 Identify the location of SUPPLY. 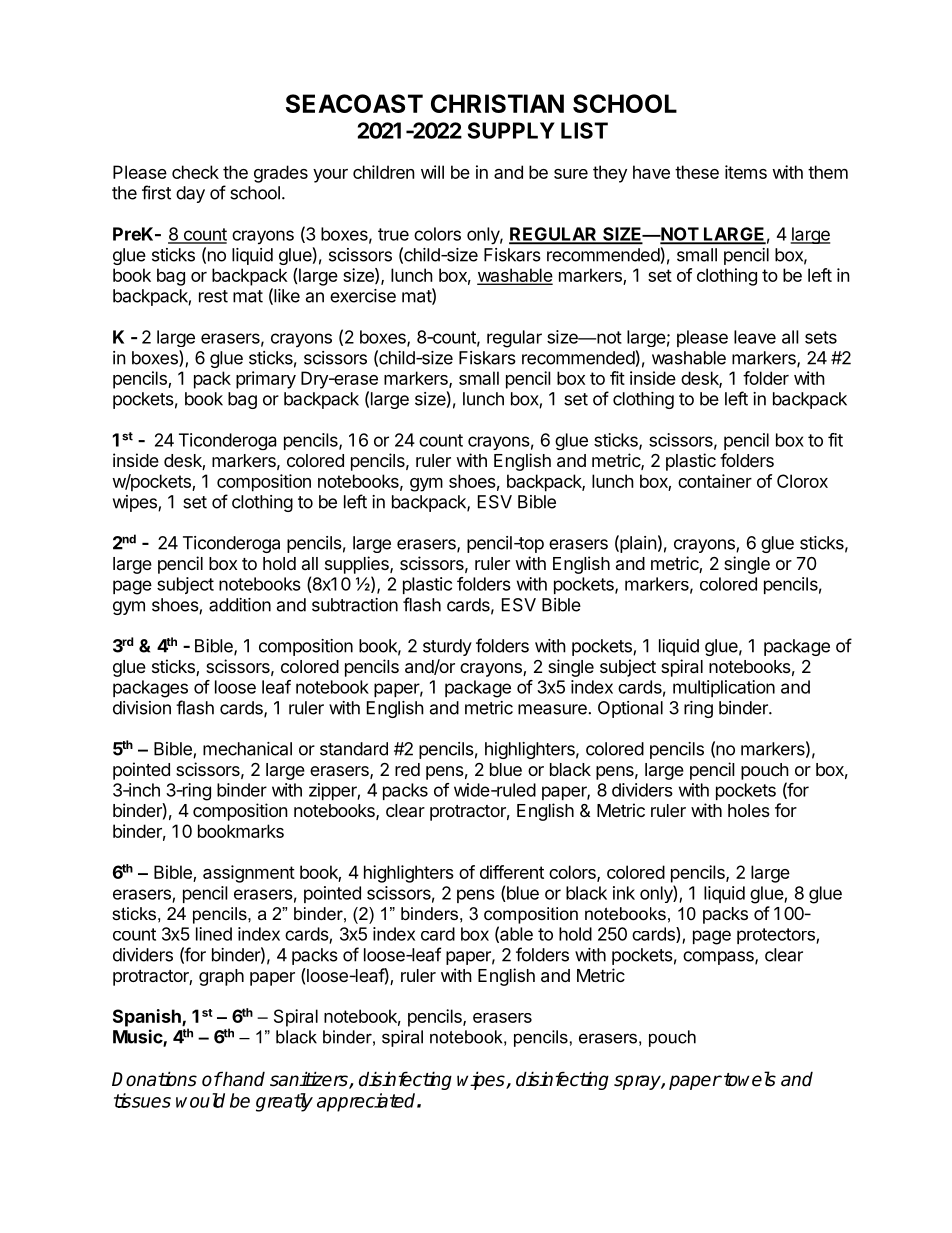
(511, 130).
